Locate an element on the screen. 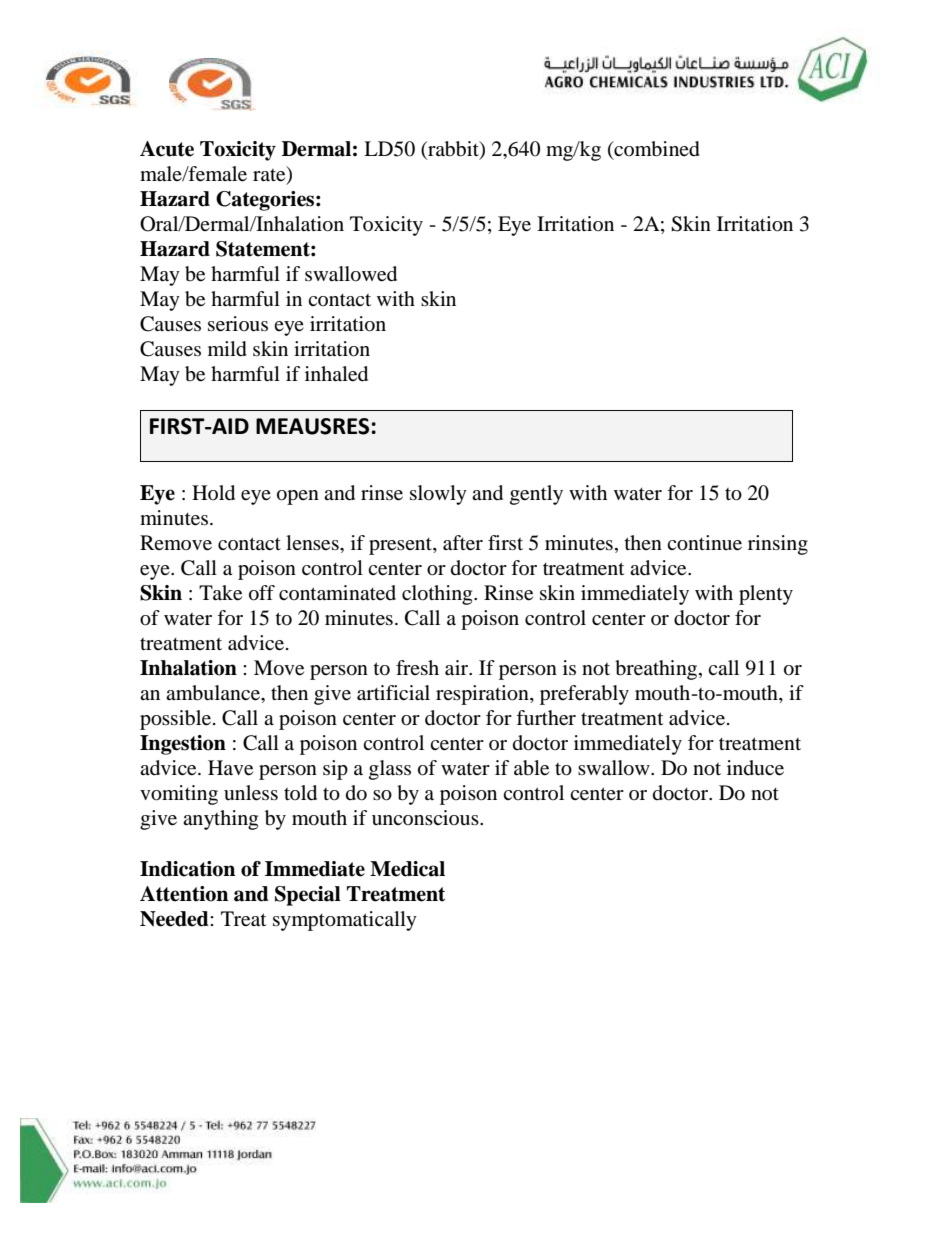  Acute is located at coordinates (167, 149).
